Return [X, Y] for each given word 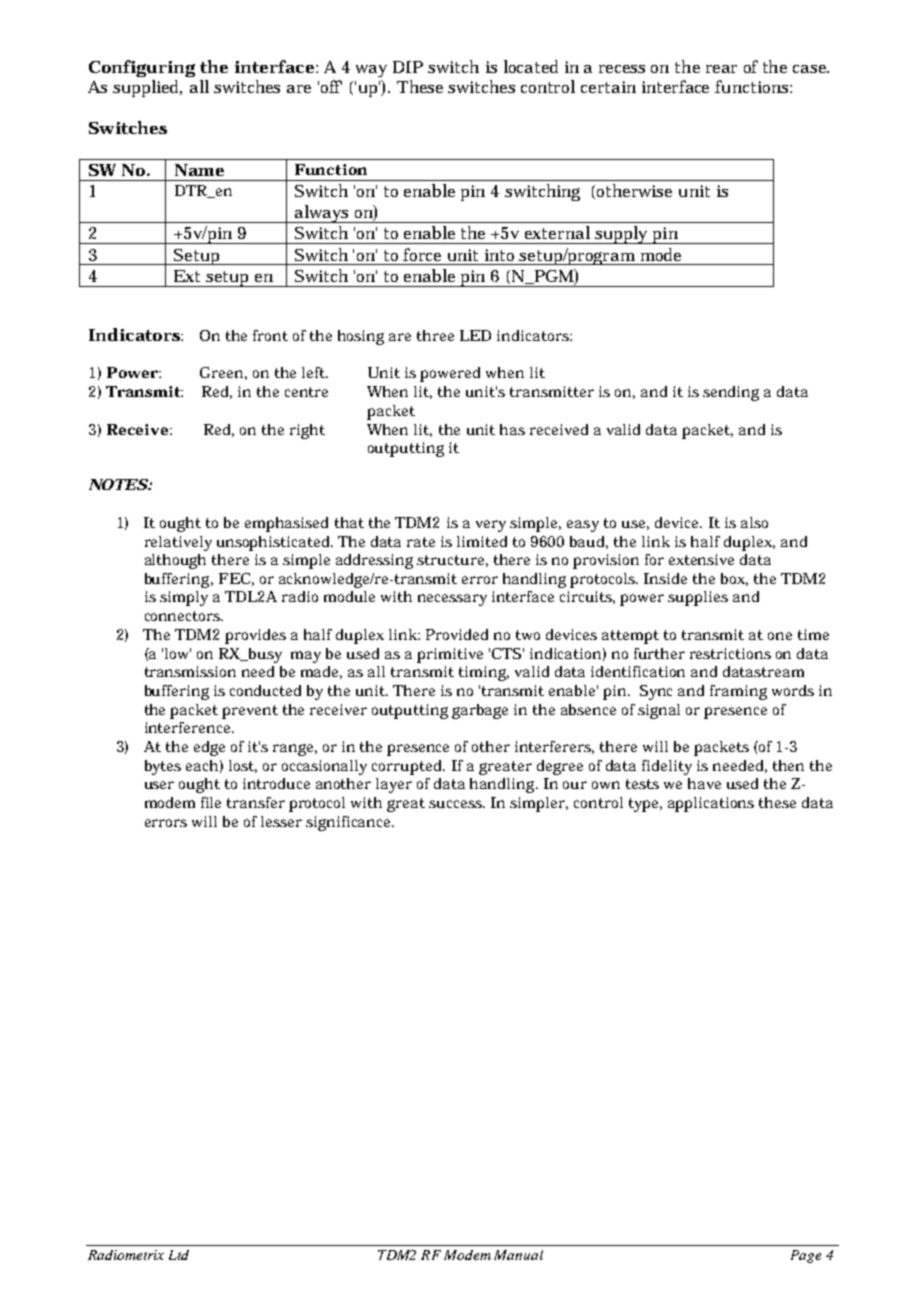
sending [731, 393]
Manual [518, 1255]
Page [806, 1256]
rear [721, 69]
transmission [190, 671]
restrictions [730, 653]
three [435, 335]
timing [484, 673]
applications [711, 804]
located [531, 66]
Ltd [179, 1255]
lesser [281, 821]
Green [223, 373]
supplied [147, 88]
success [457, 804]
